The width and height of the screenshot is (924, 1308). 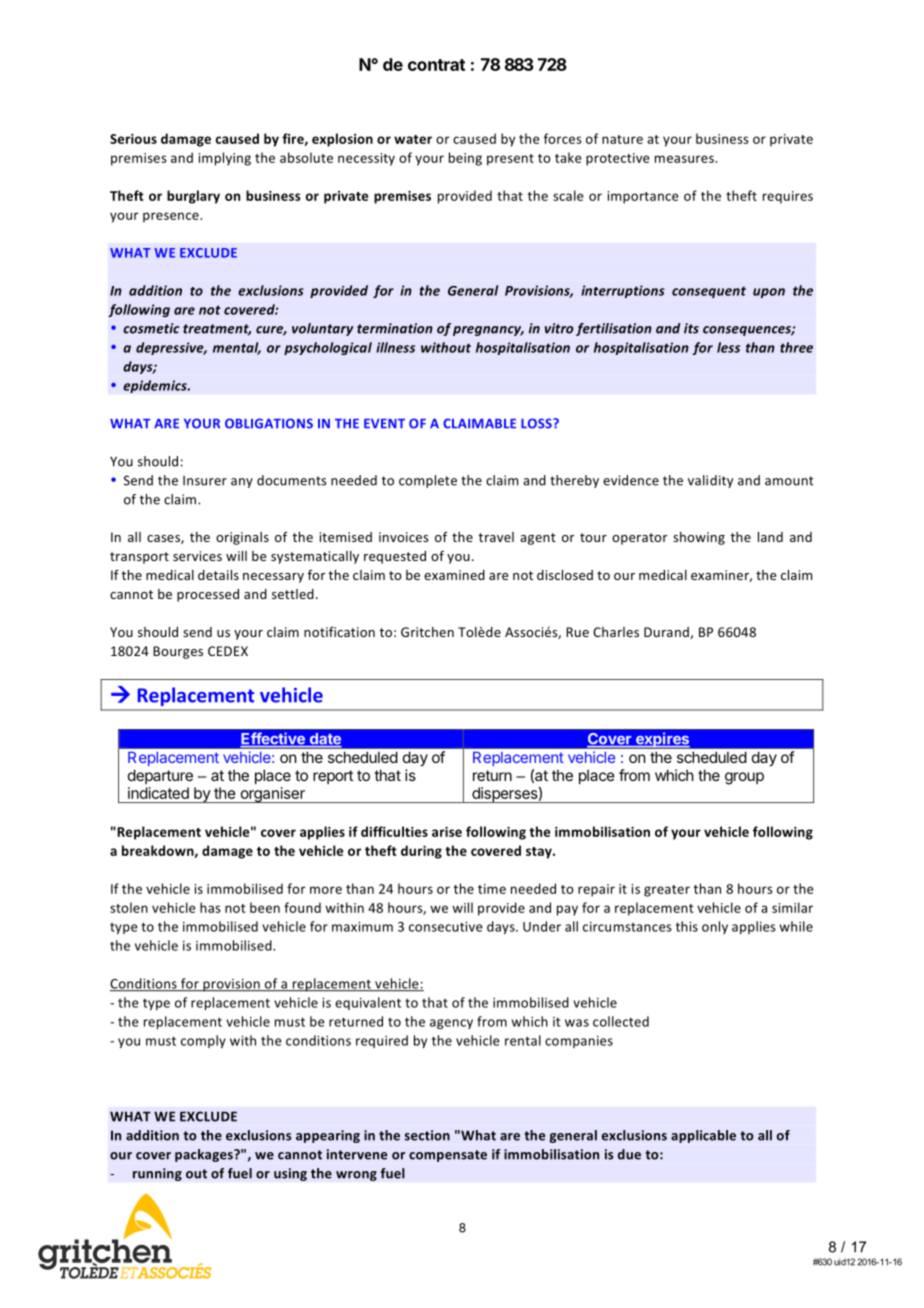 What do you see at coordinates (454, 575) in the screenshot?
I see `examined` at bounding box center [454, 575].
